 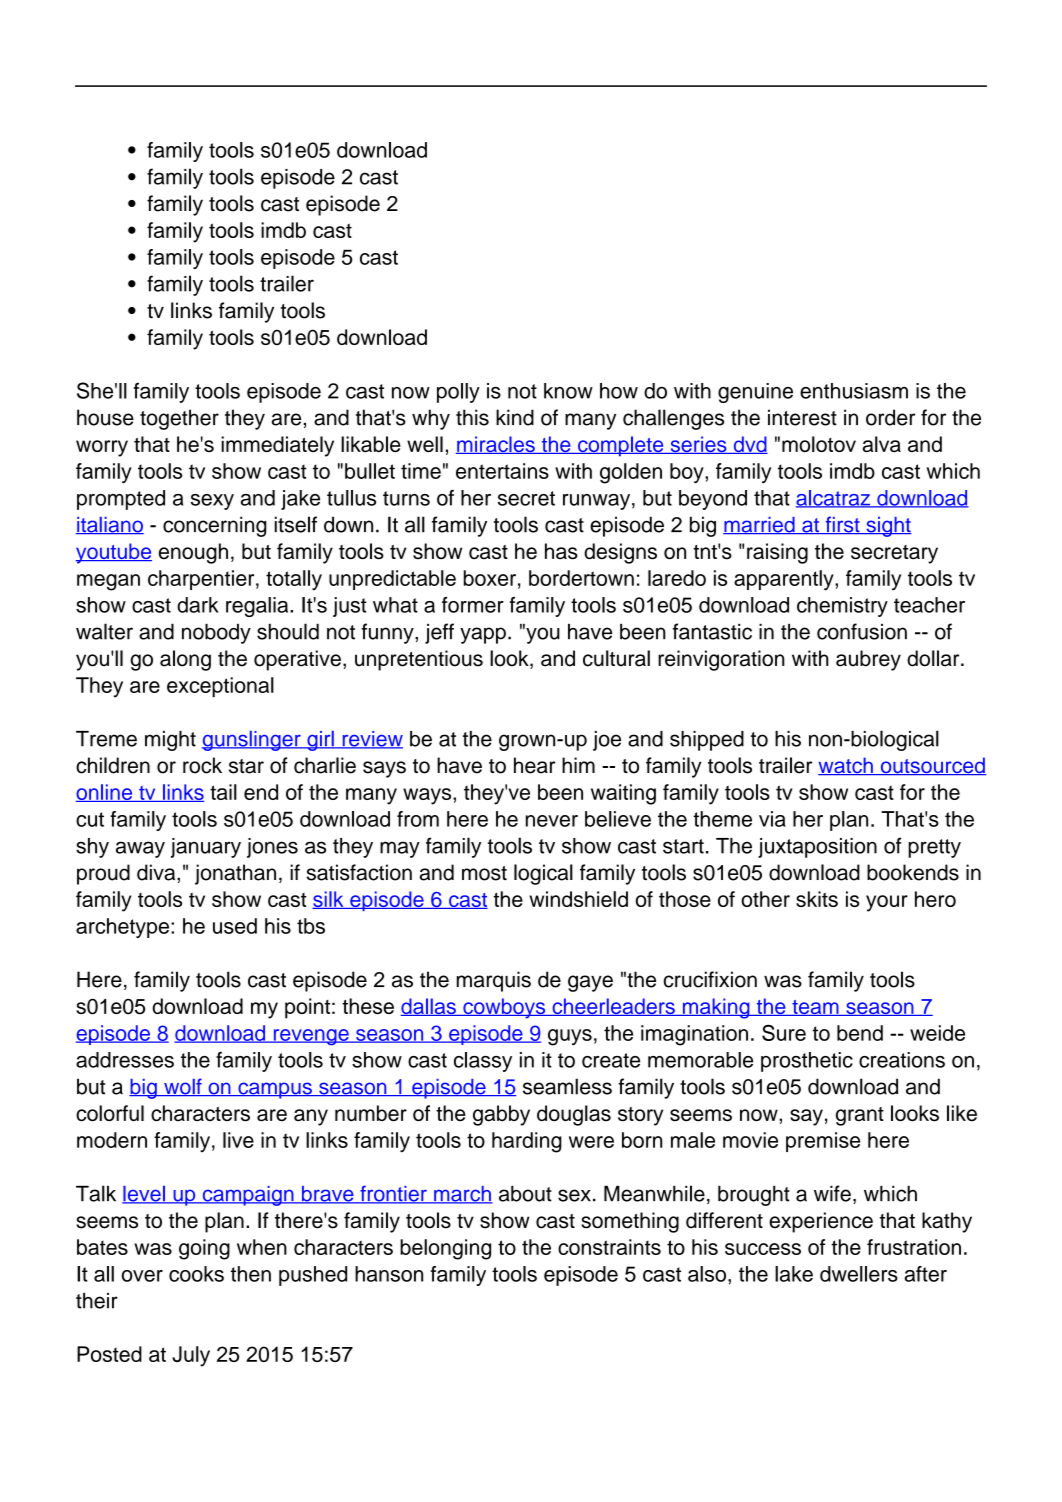 I want to click on belonging, so click(x=445, y=1249).
